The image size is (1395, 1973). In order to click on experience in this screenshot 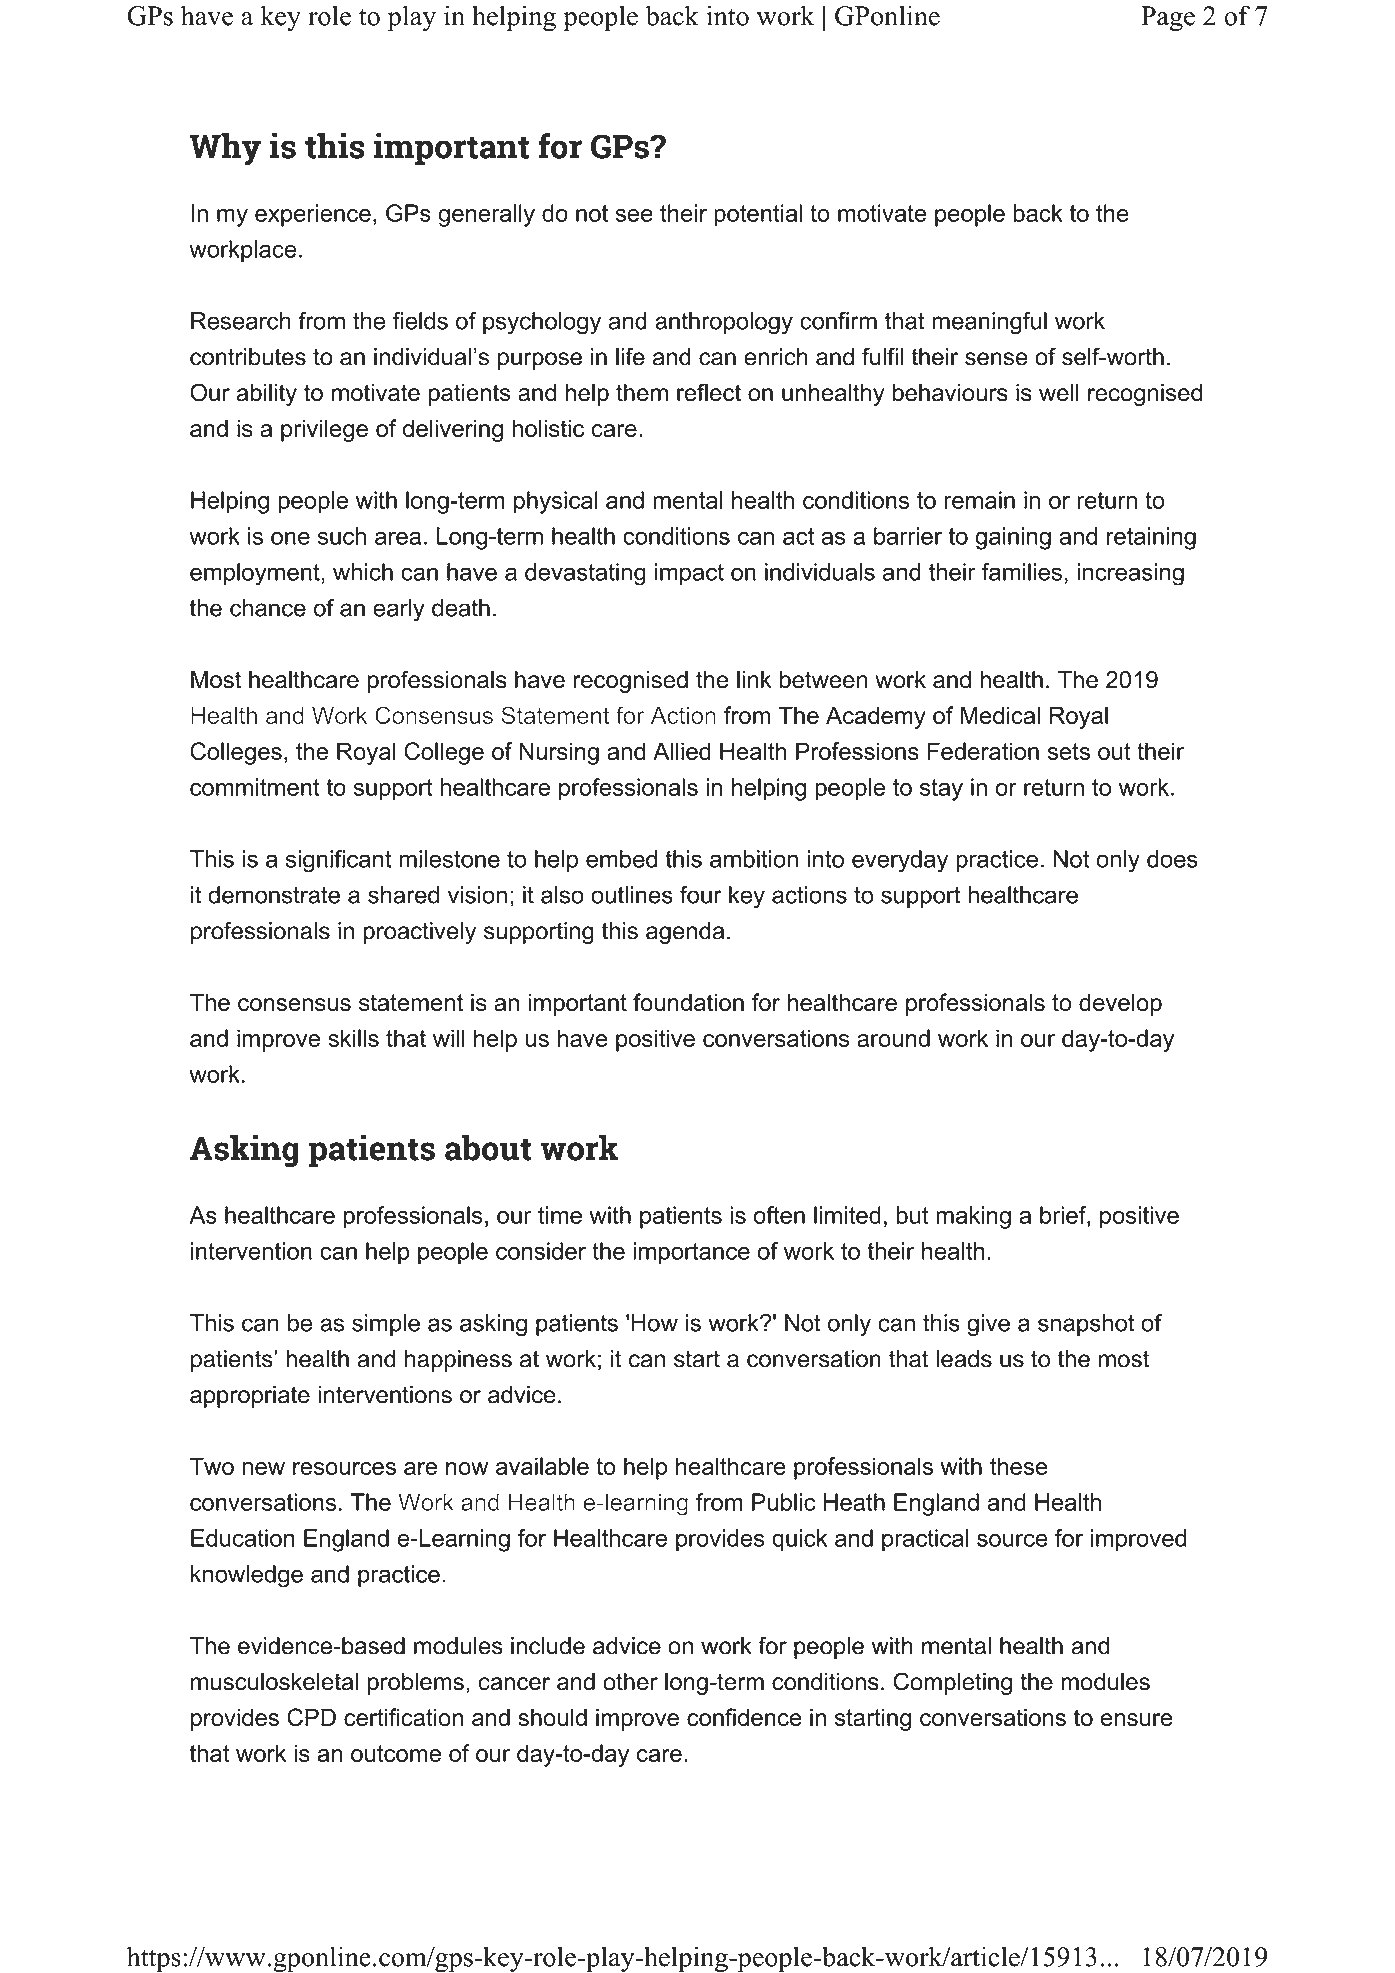, I will do `click(313, 215)`.
